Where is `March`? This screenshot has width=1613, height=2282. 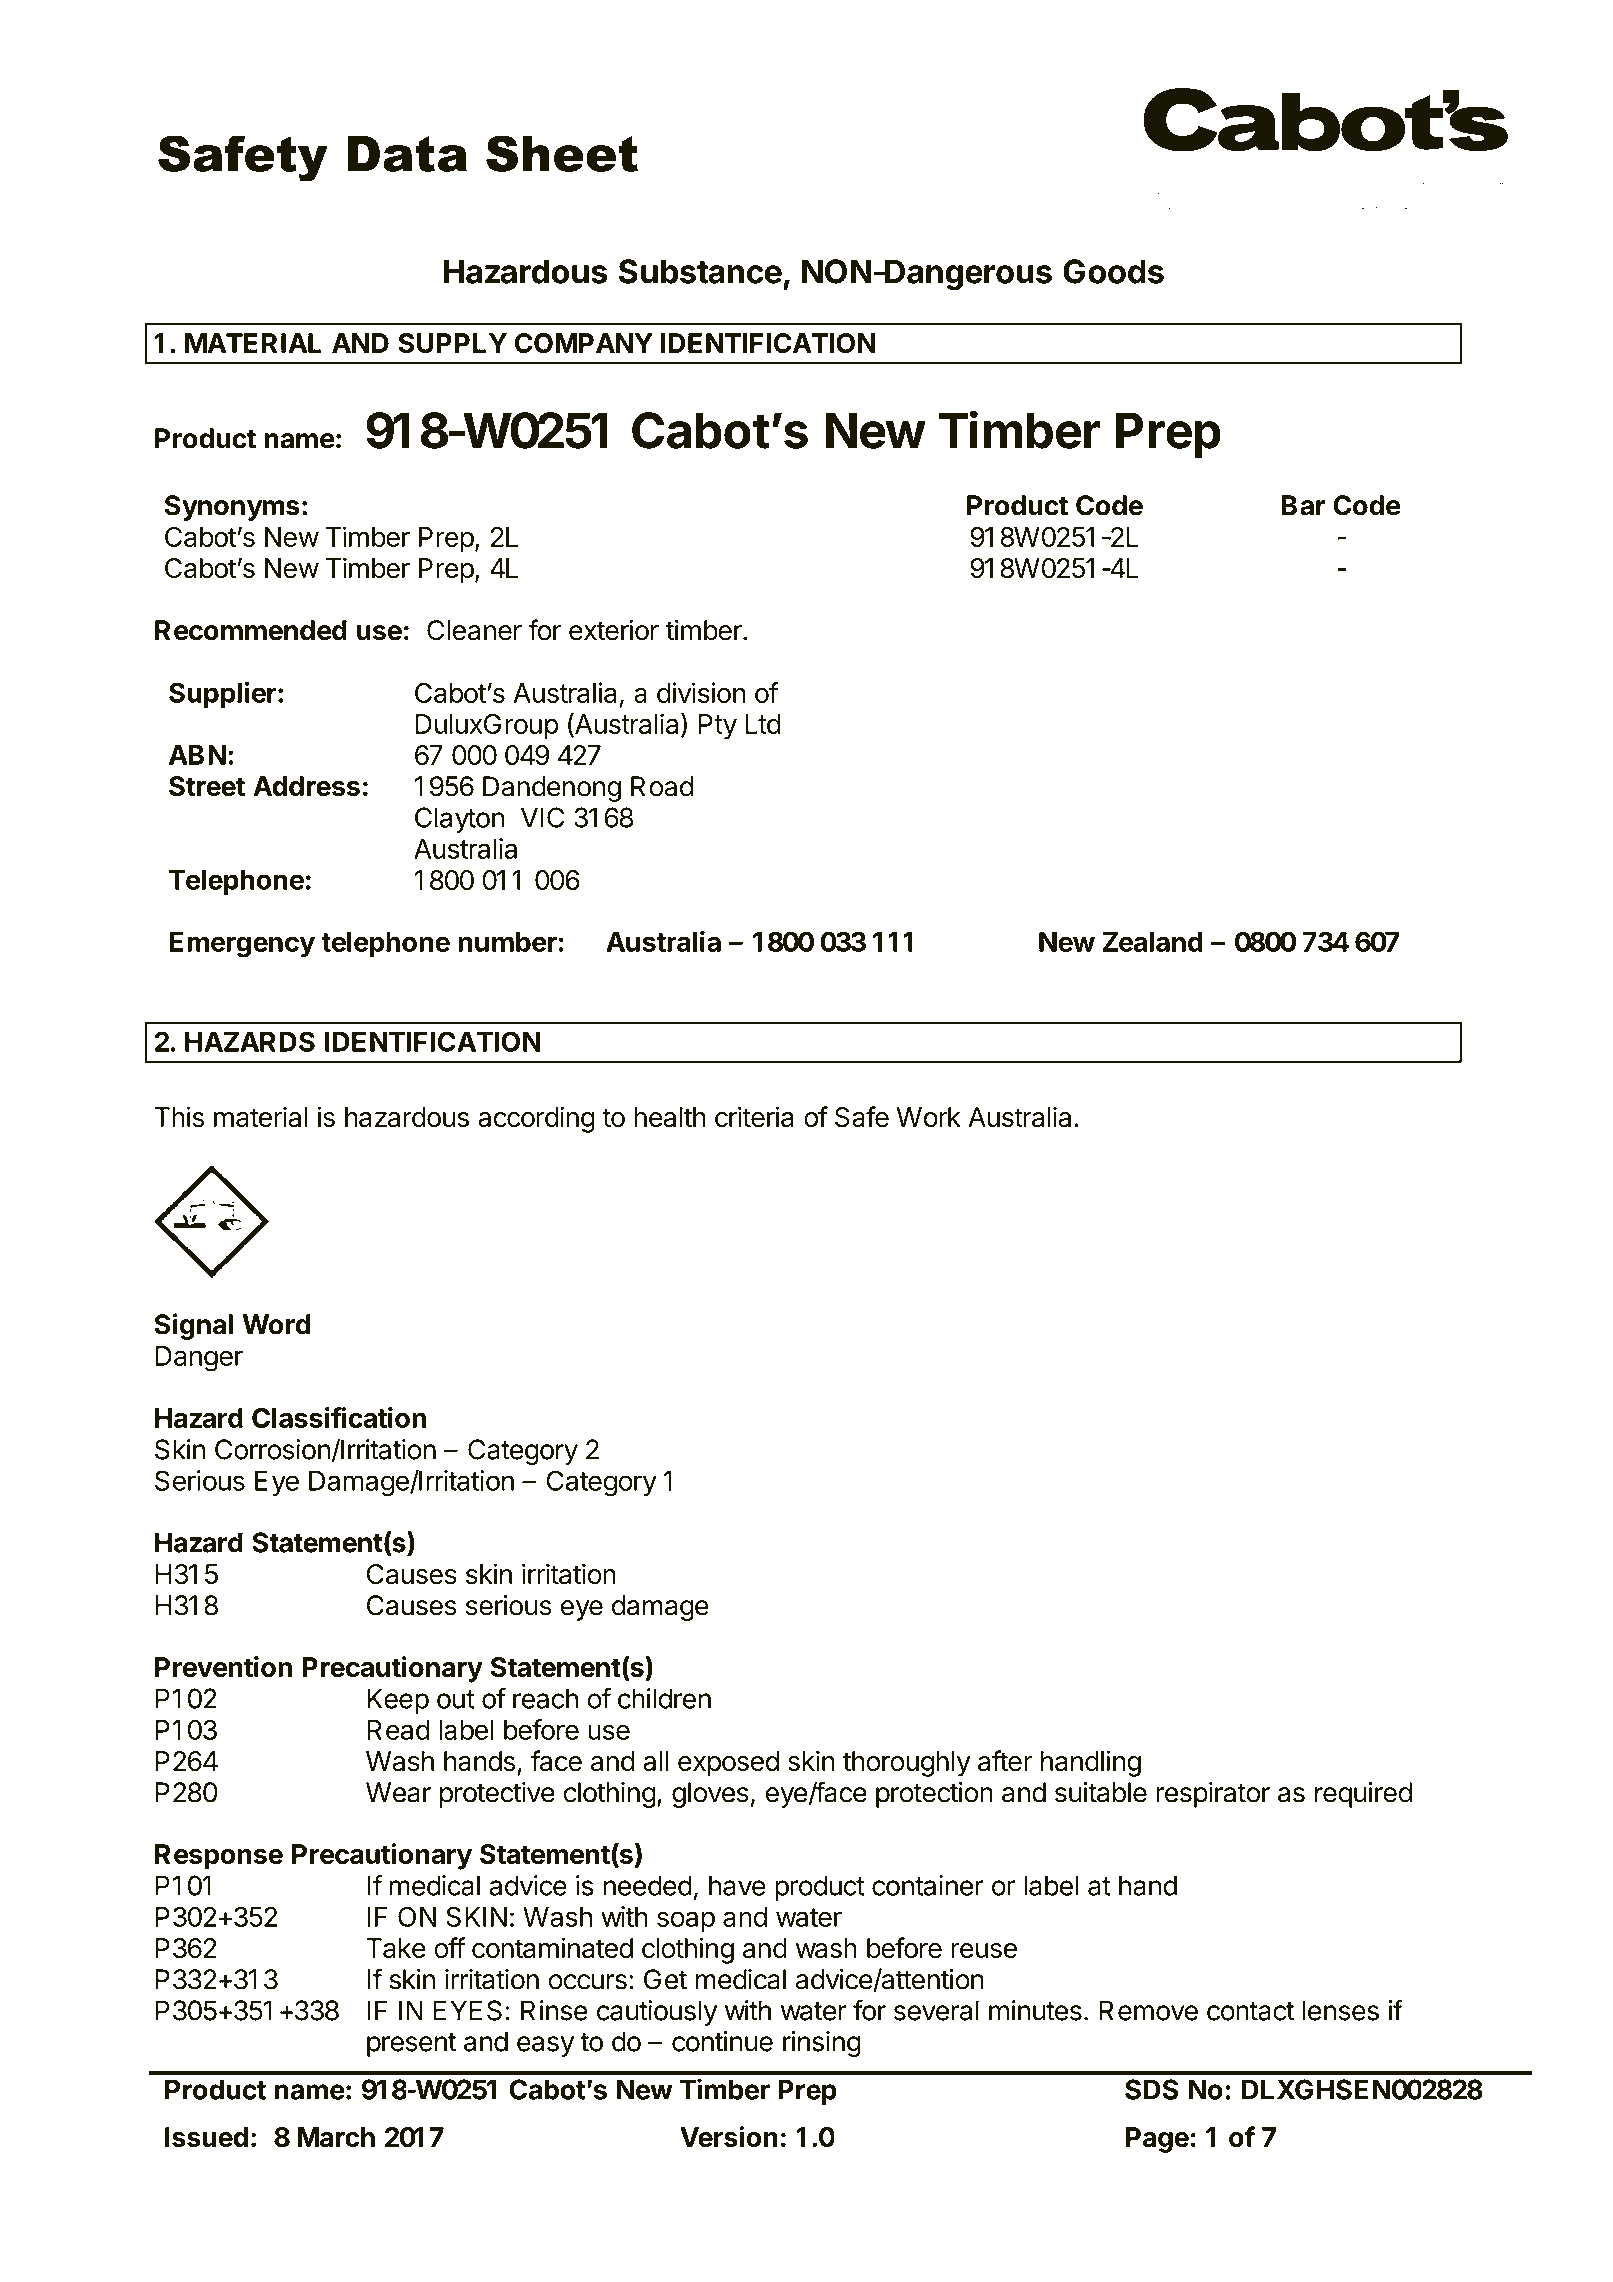 March is located at coordinates (336, 2137).
